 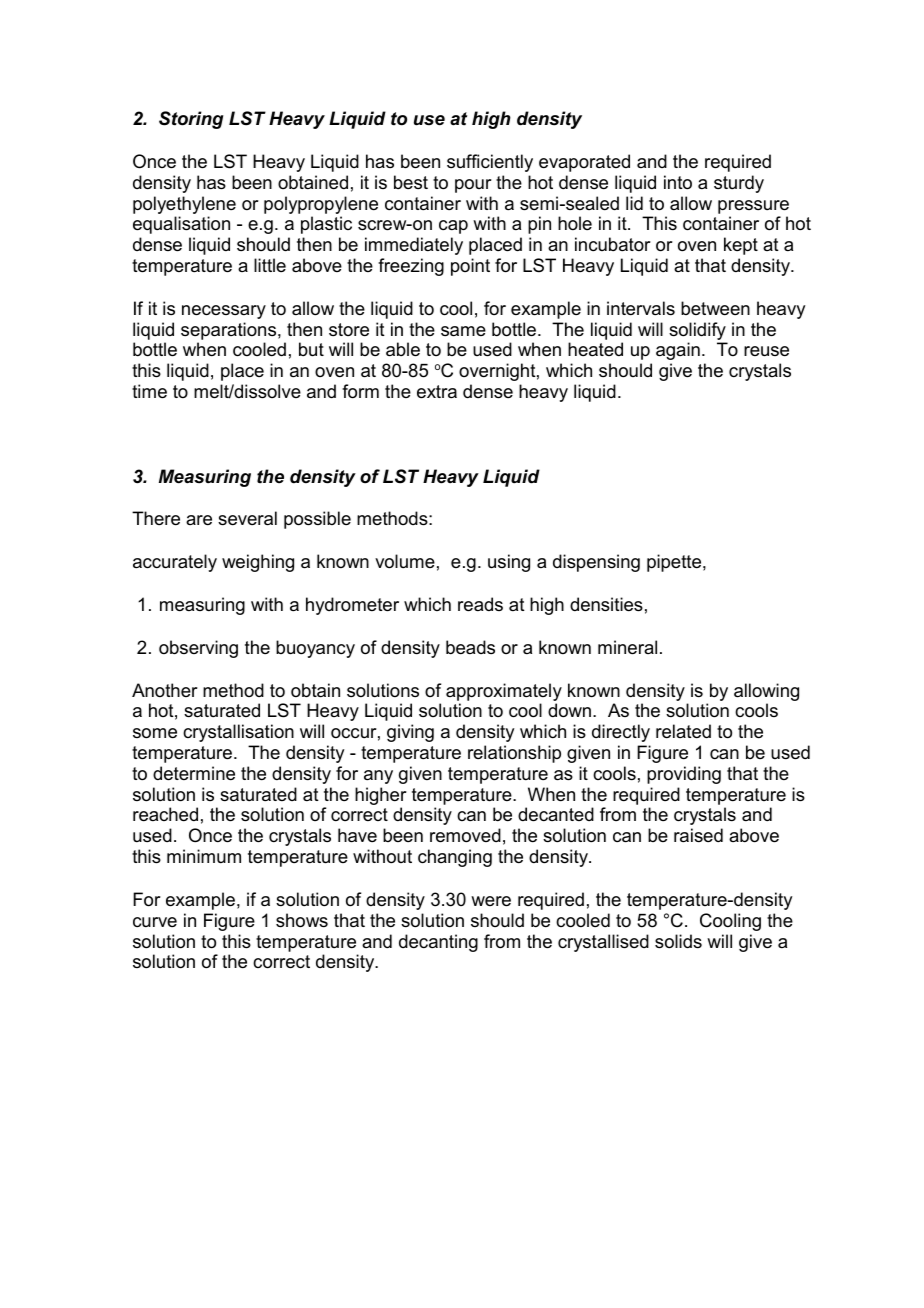 What do you see at coordinates (224, 312) in the screenshot?
I see `necessary` at bounding box center [224, 312].
